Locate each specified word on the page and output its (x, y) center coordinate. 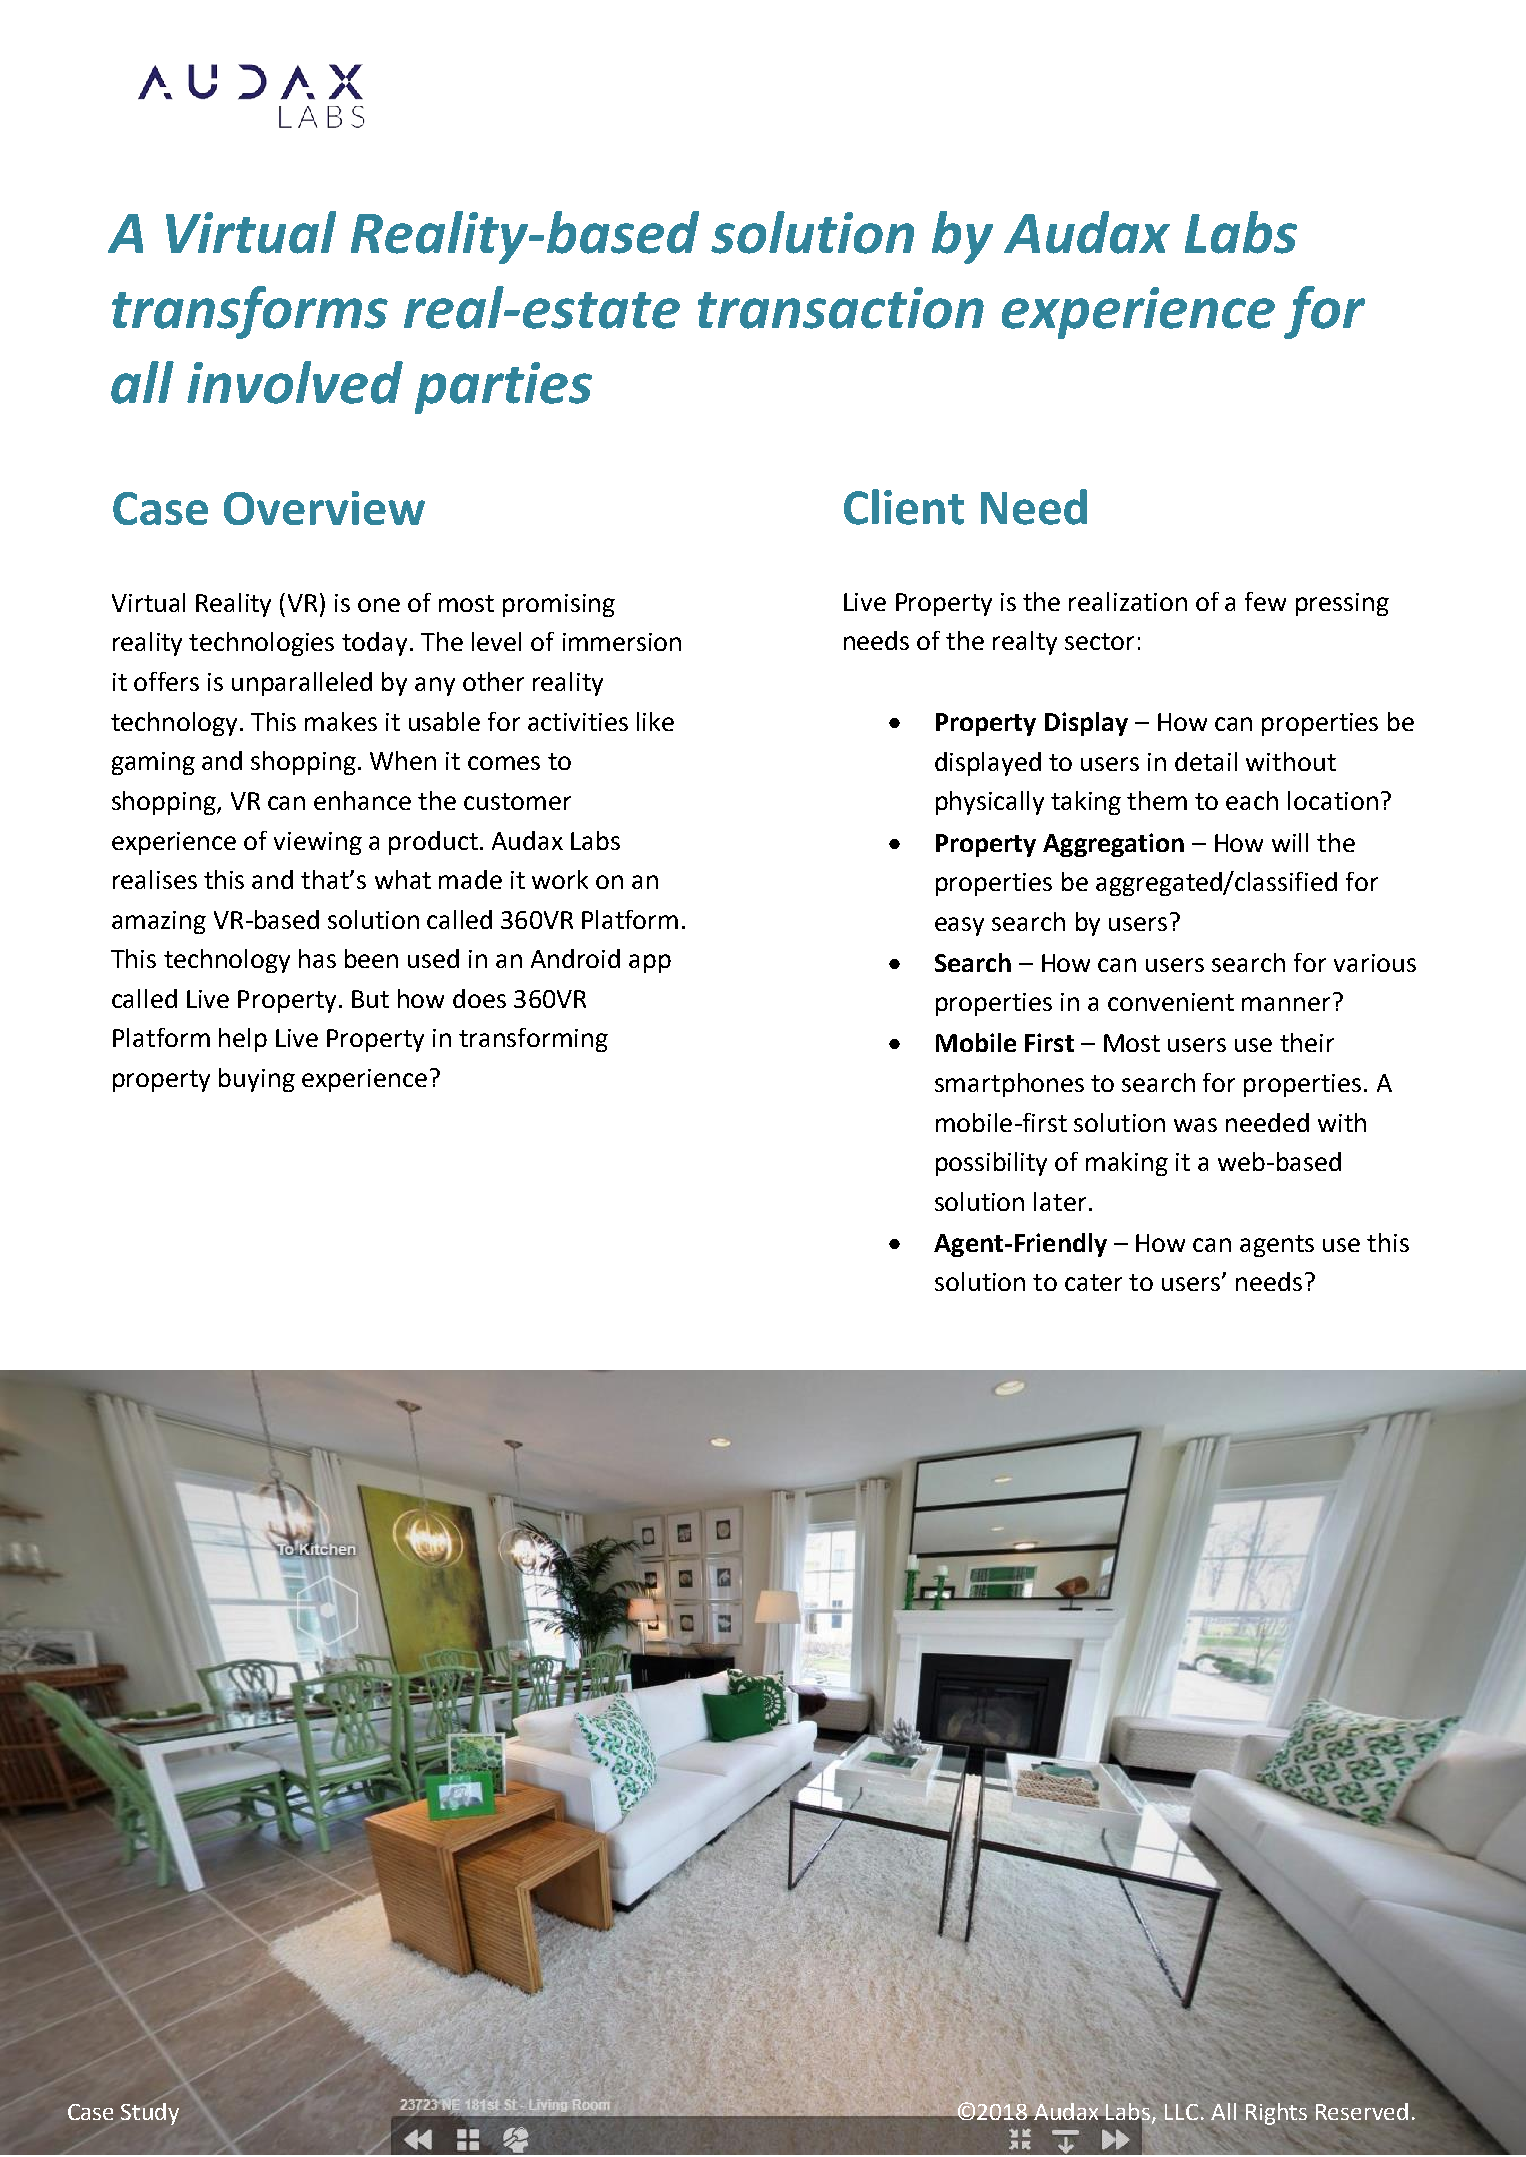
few (1265, 601)
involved (295, 382)
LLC (1181, 2112)
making (1127, 1164)
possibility (991, 1164)
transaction (841, 308)
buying (257, 1080)
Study (150, 2114)
